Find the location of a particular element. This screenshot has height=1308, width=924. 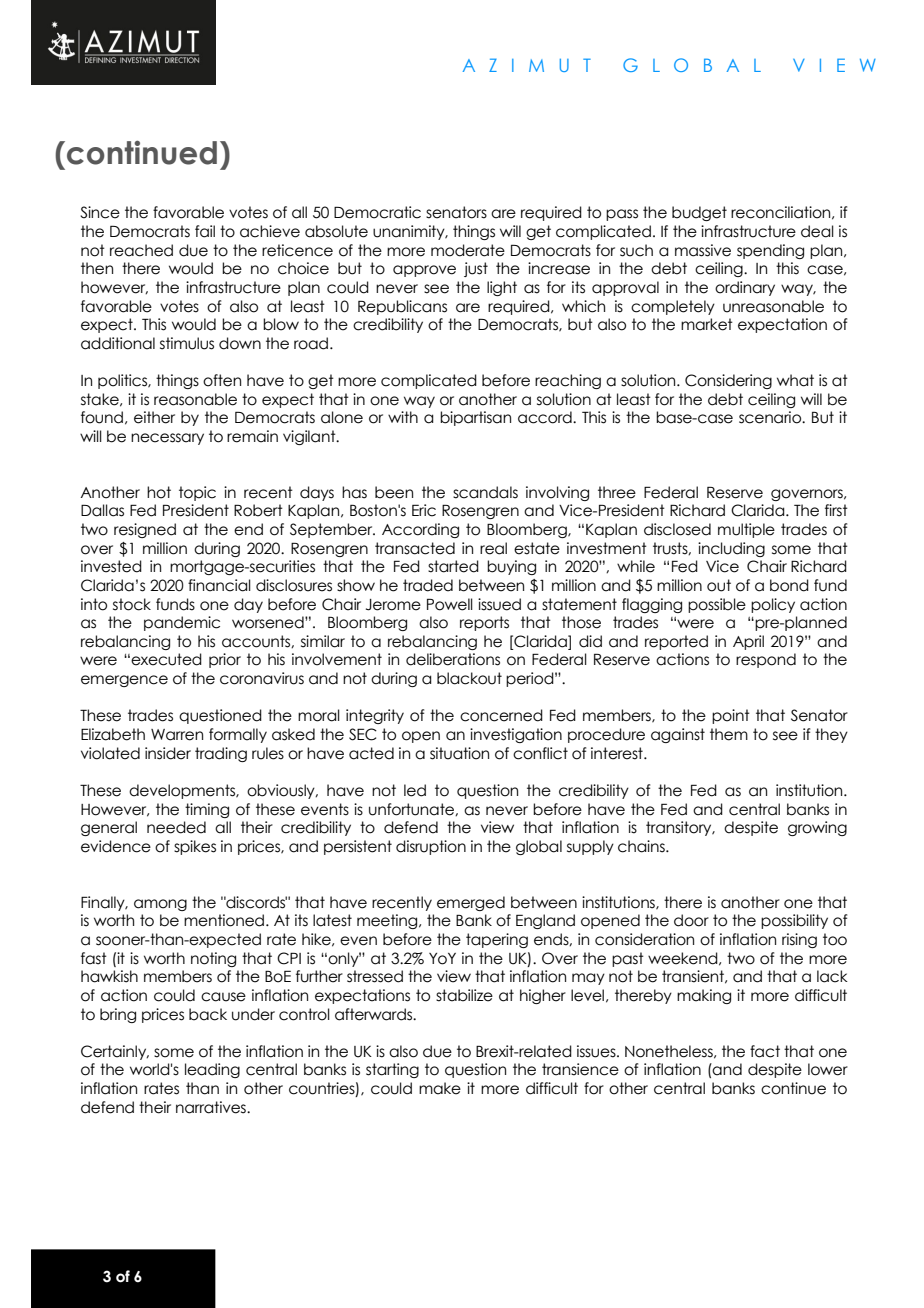

leading is located at coordinates (212, 1070).
